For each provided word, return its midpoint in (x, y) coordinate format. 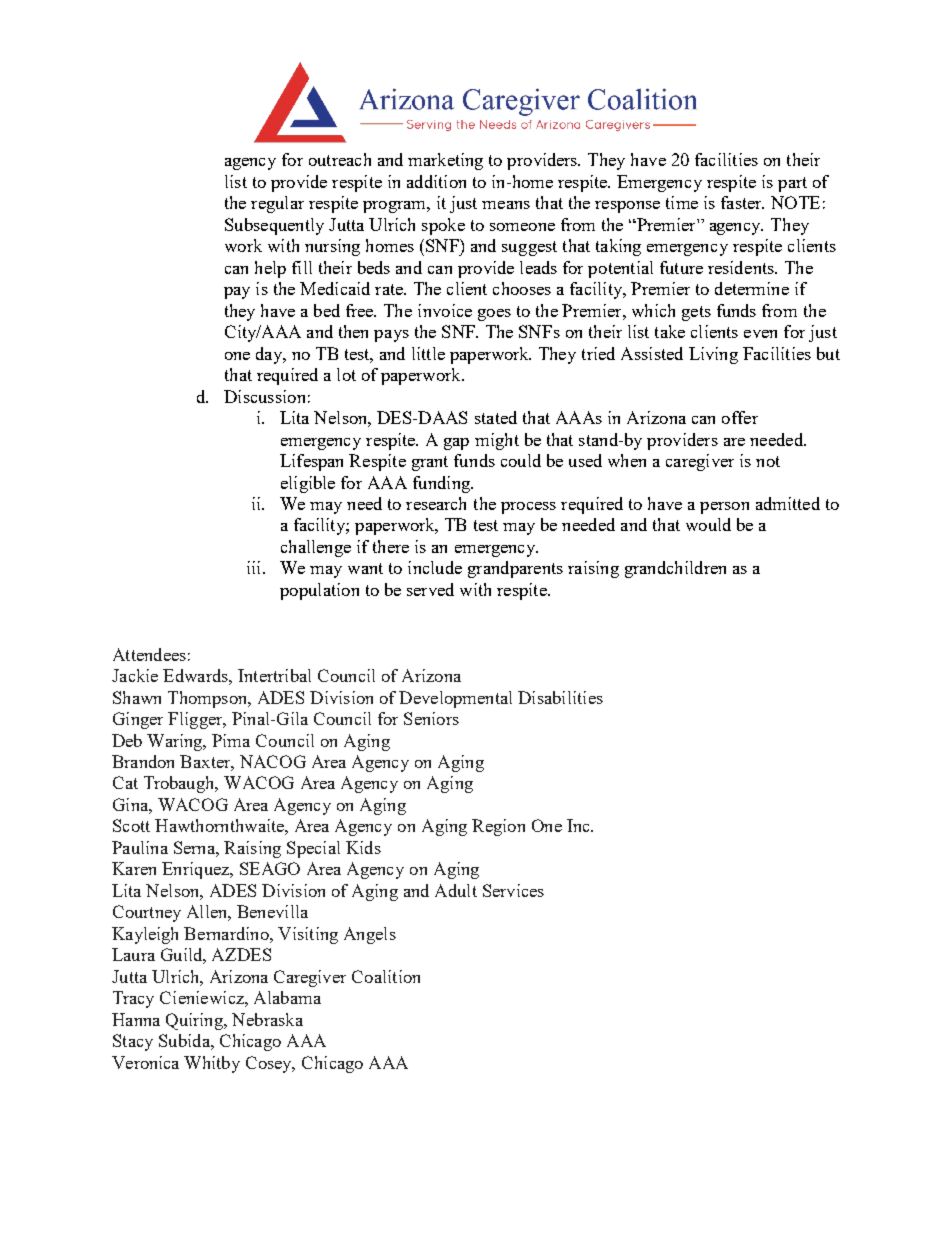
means (506, 205)
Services (513, 890)
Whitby (212, 1064)
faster (742, 202)
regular (277, 204)
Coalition (386, 976)
